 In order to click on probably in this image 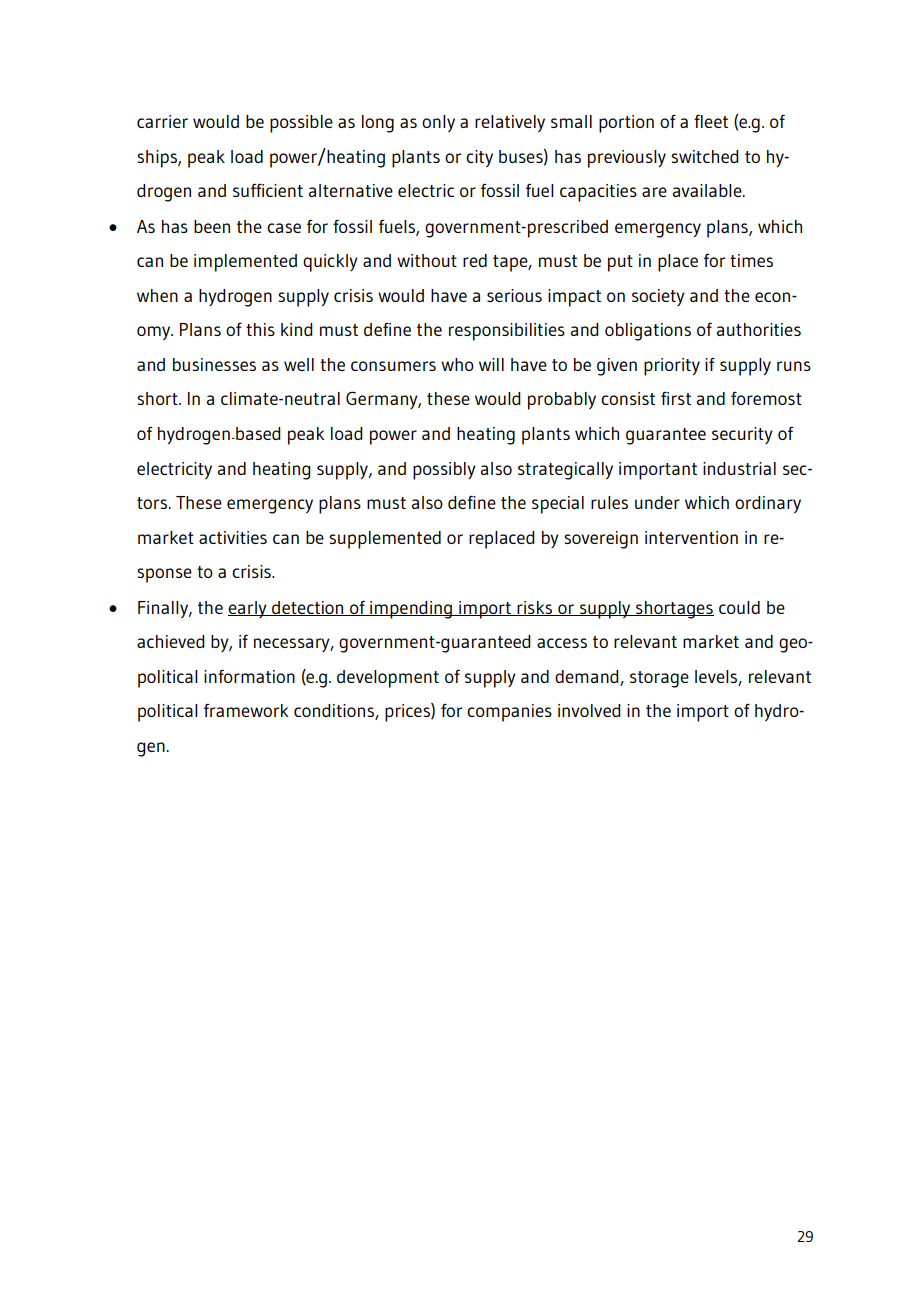, I will do `click(562, 401)`.
